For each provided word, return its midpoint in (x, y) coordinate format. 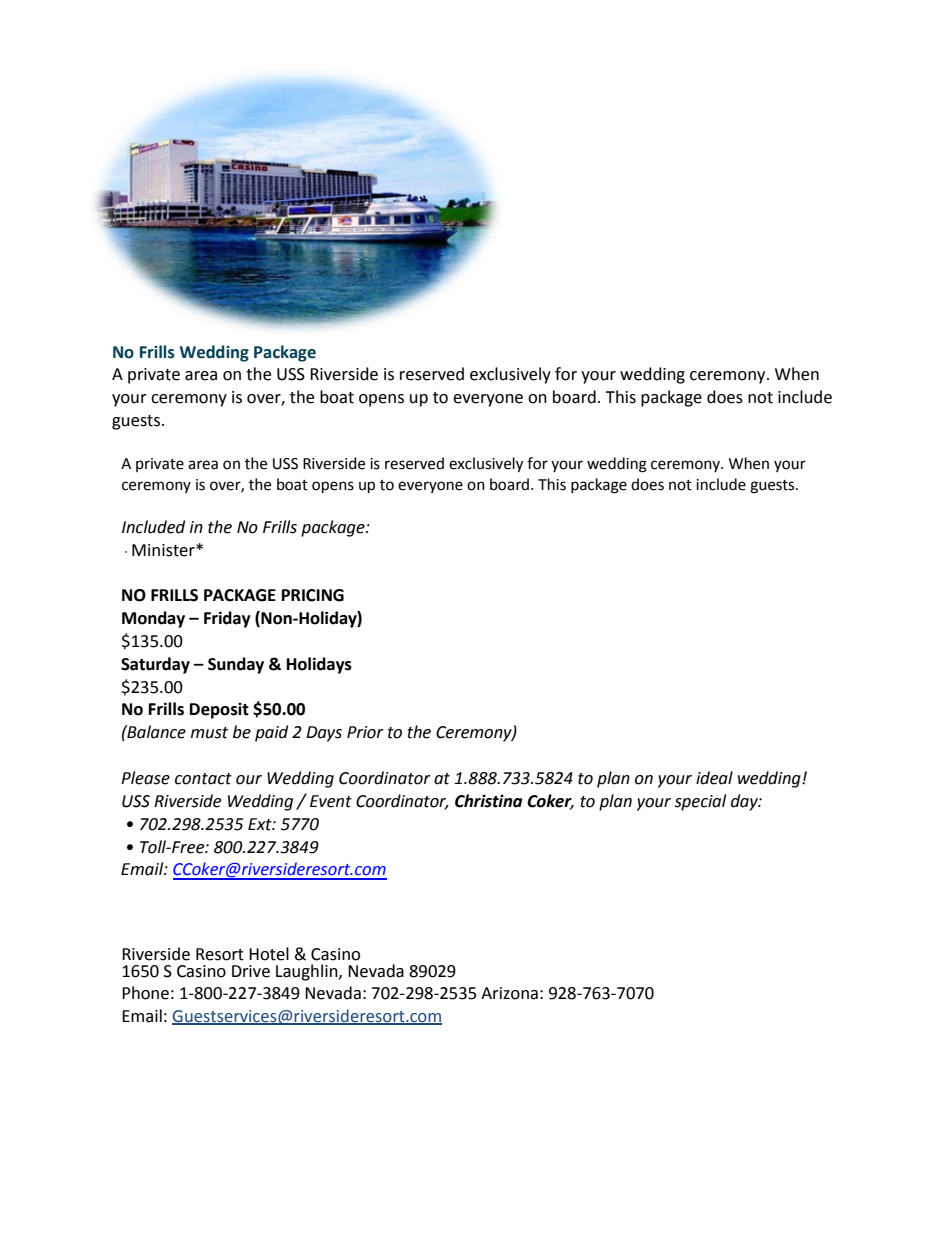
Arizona (509, 993)
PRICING (313, 595)
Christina (488, 801)
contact (203, 779)
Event (331, 801)
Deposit (219, 710)
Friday (227, 619)
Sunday (236, 665)
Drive (251, 971)
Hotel (269, 954)
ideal (714, 778)
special (700, 802)
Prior (365, 732)
